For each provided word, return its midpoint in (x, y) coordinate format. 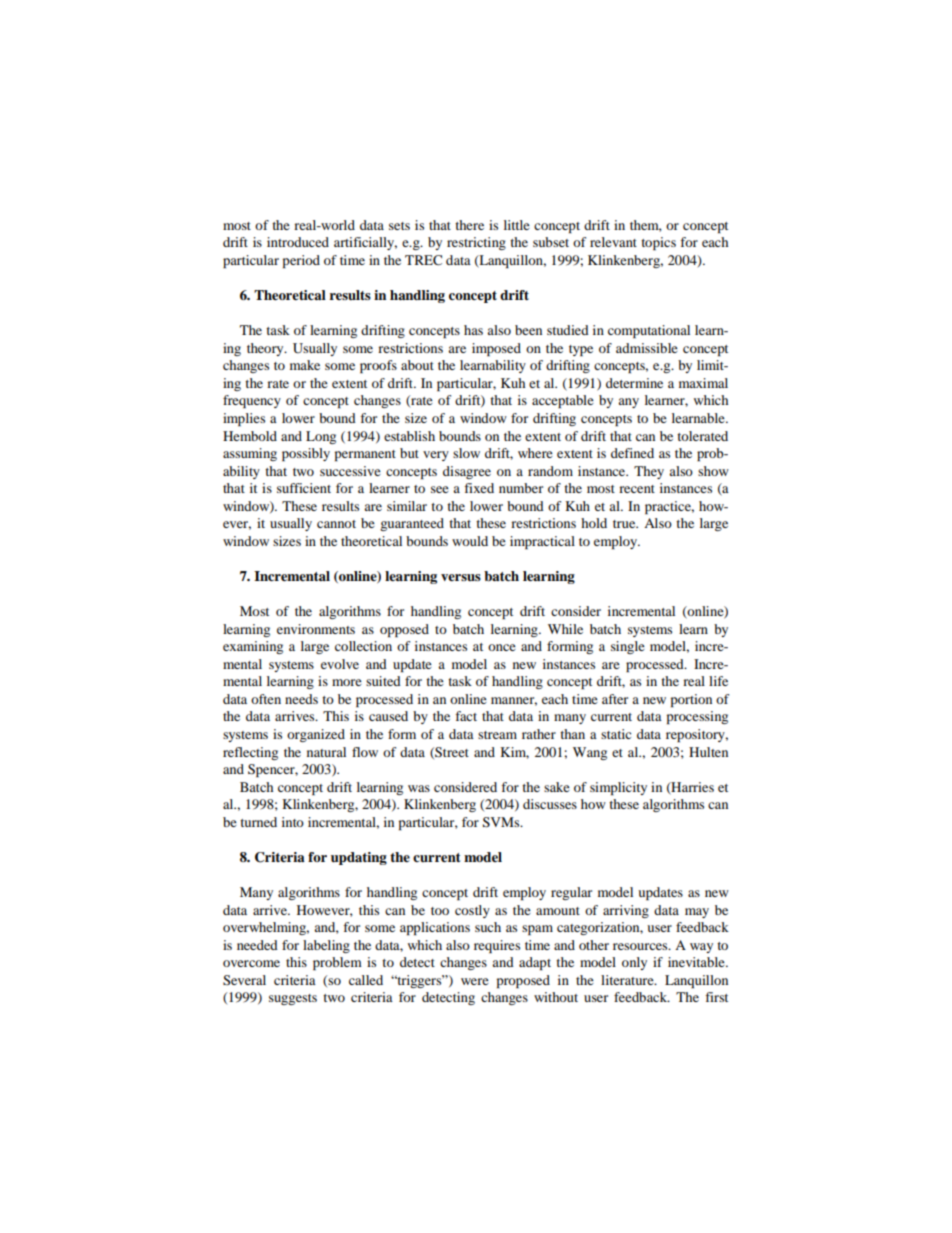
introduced (298, 242)
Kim (514, 753)
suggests (293, 999)
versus (461, 577)
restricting (476, 243)
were (475, 981)
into (293, 822)
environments (316, 629)
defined (632, 453)
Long (321, 437)
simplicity (618, 788)
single (628, 647)
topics (658, 243)
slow (466, 453)
